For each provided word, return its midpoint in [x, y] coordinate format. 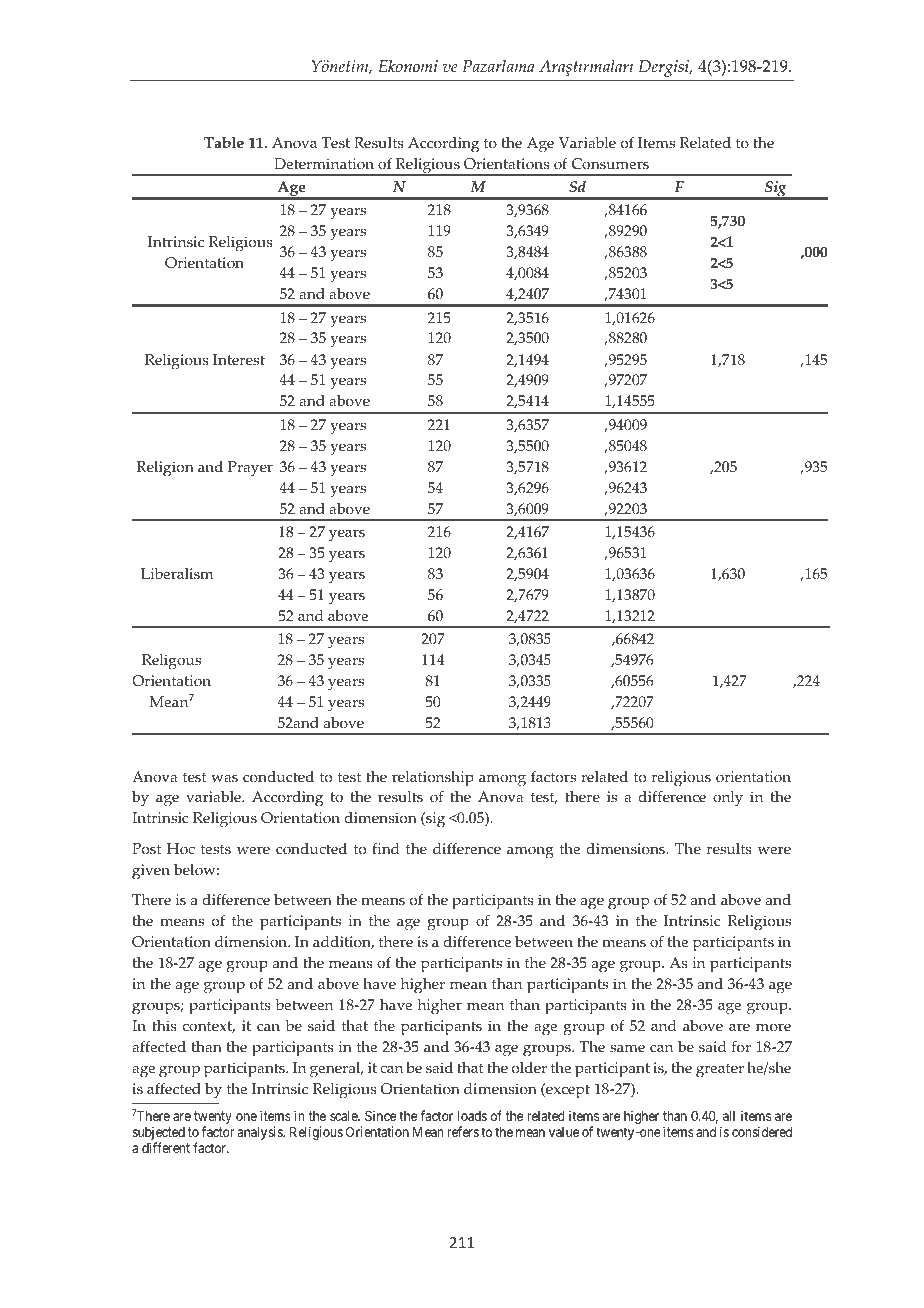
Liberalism [177, 574]
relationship [433, 779]
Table [224, 143]
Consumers [610, 164]
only [728, 799]
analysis [261, 1133]
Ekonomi [408, 66]
